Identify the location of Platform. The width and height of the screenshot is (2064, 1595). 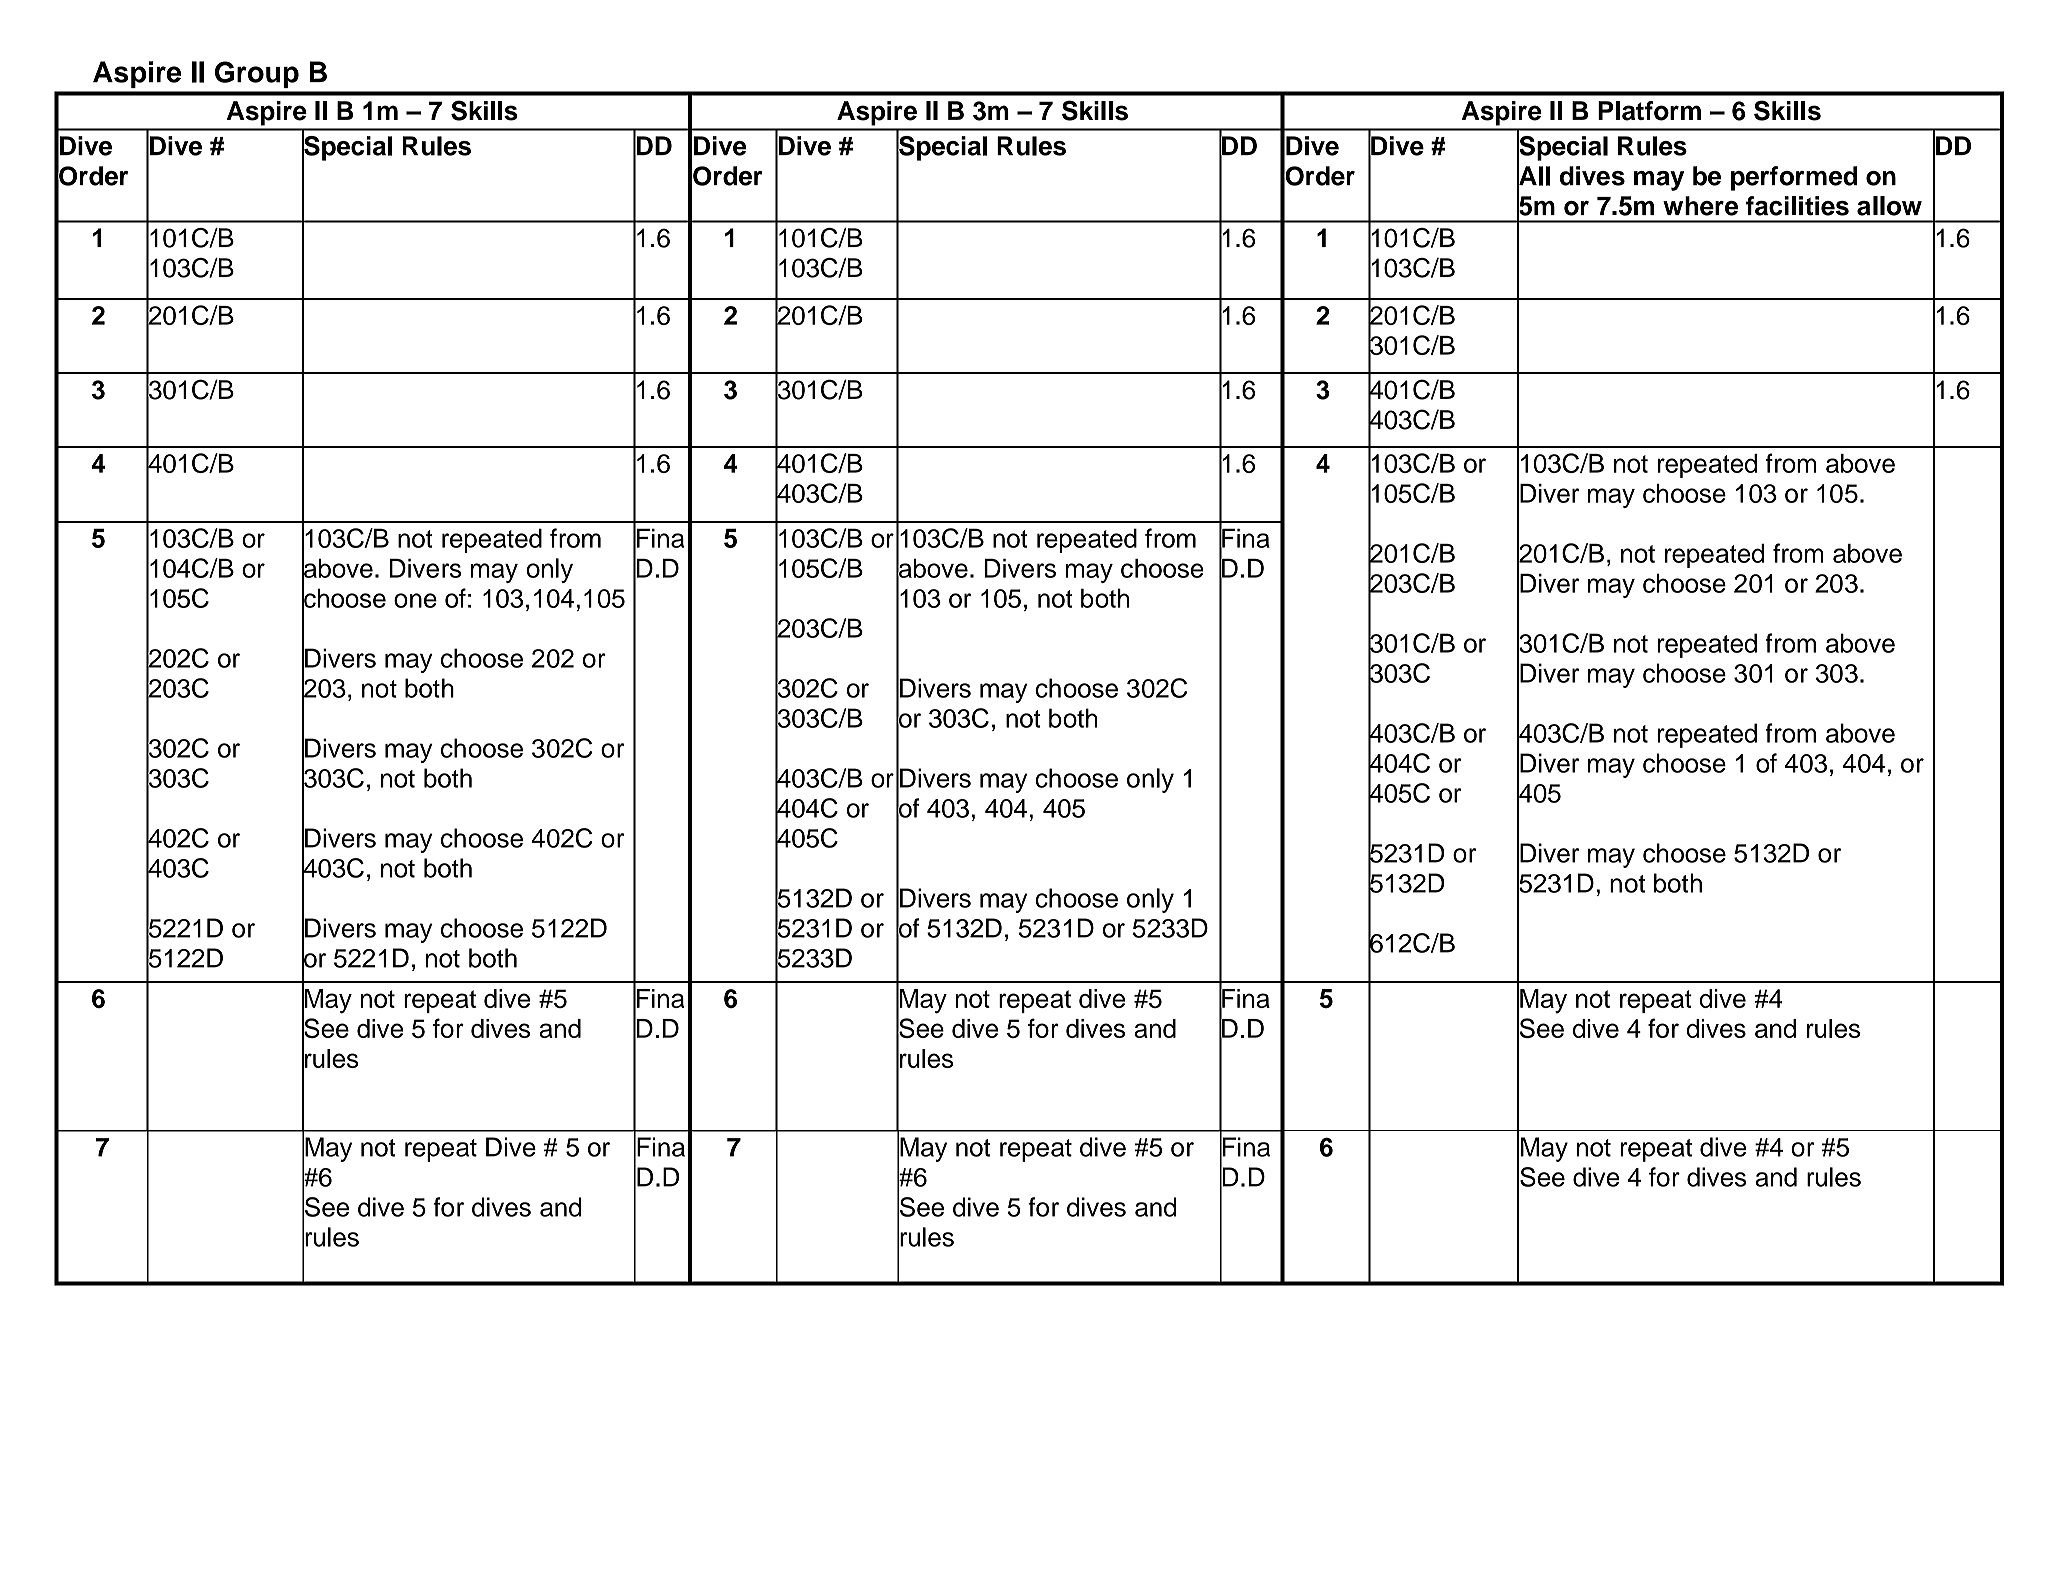
(1649, 111).
